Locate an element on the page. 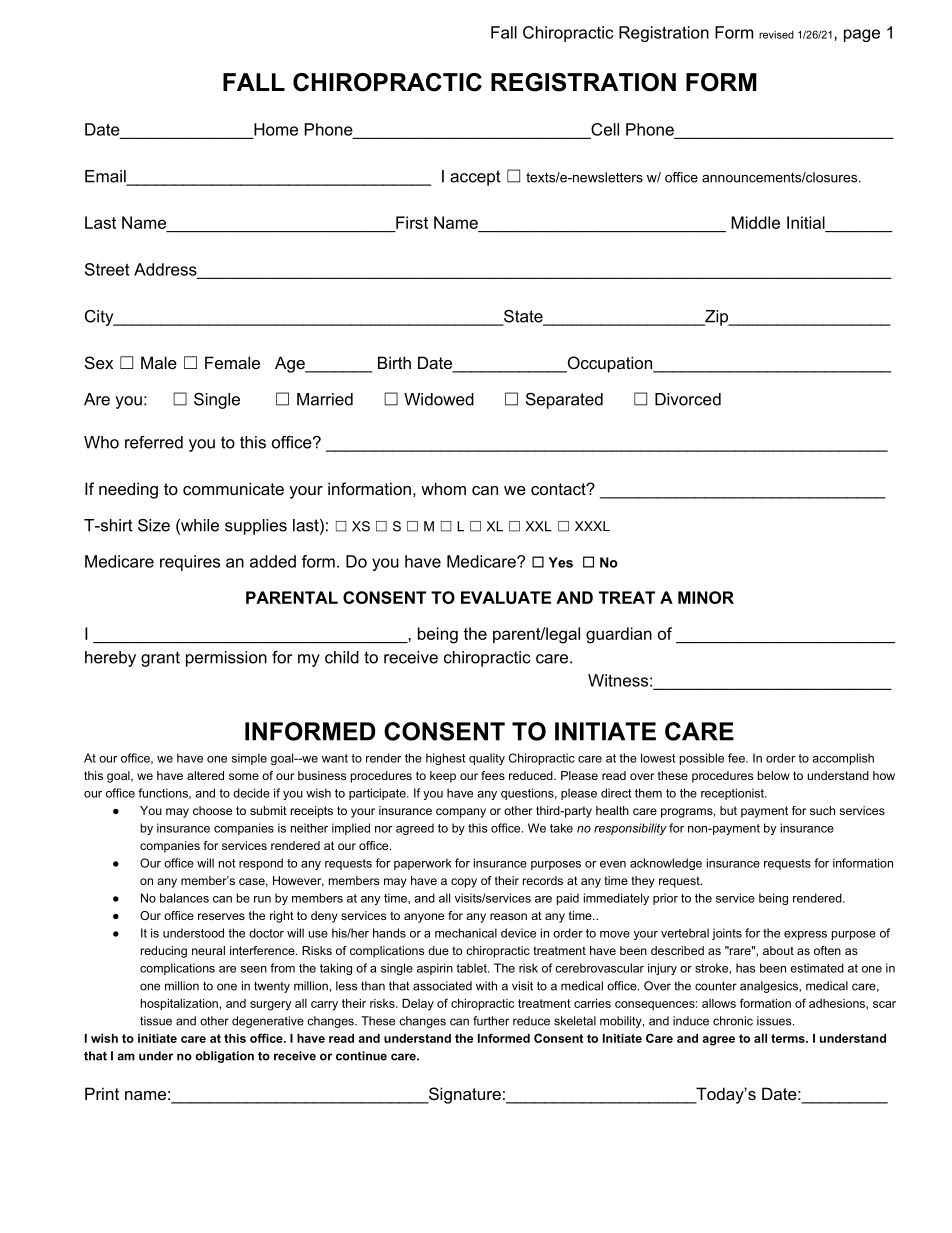 The image size is (952, 1233). accept is located at coordinates (475, 178).
